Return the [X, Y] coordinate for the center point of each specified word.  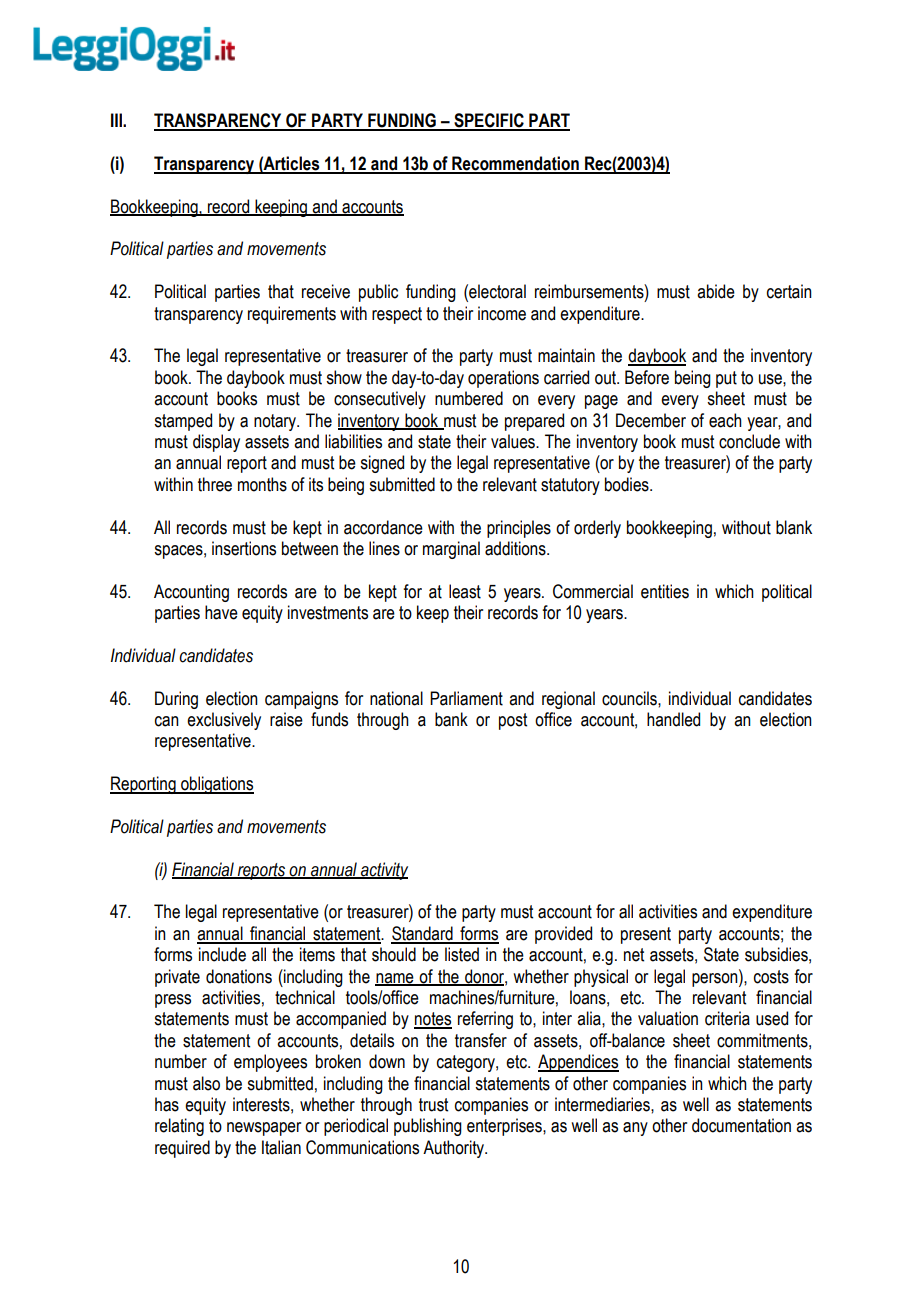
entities [665, 591]
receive [326, 291]
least [465, 591]
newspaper [264, 1129]
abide [716, 291]
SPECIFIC [489, 121]
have [221, 612]
